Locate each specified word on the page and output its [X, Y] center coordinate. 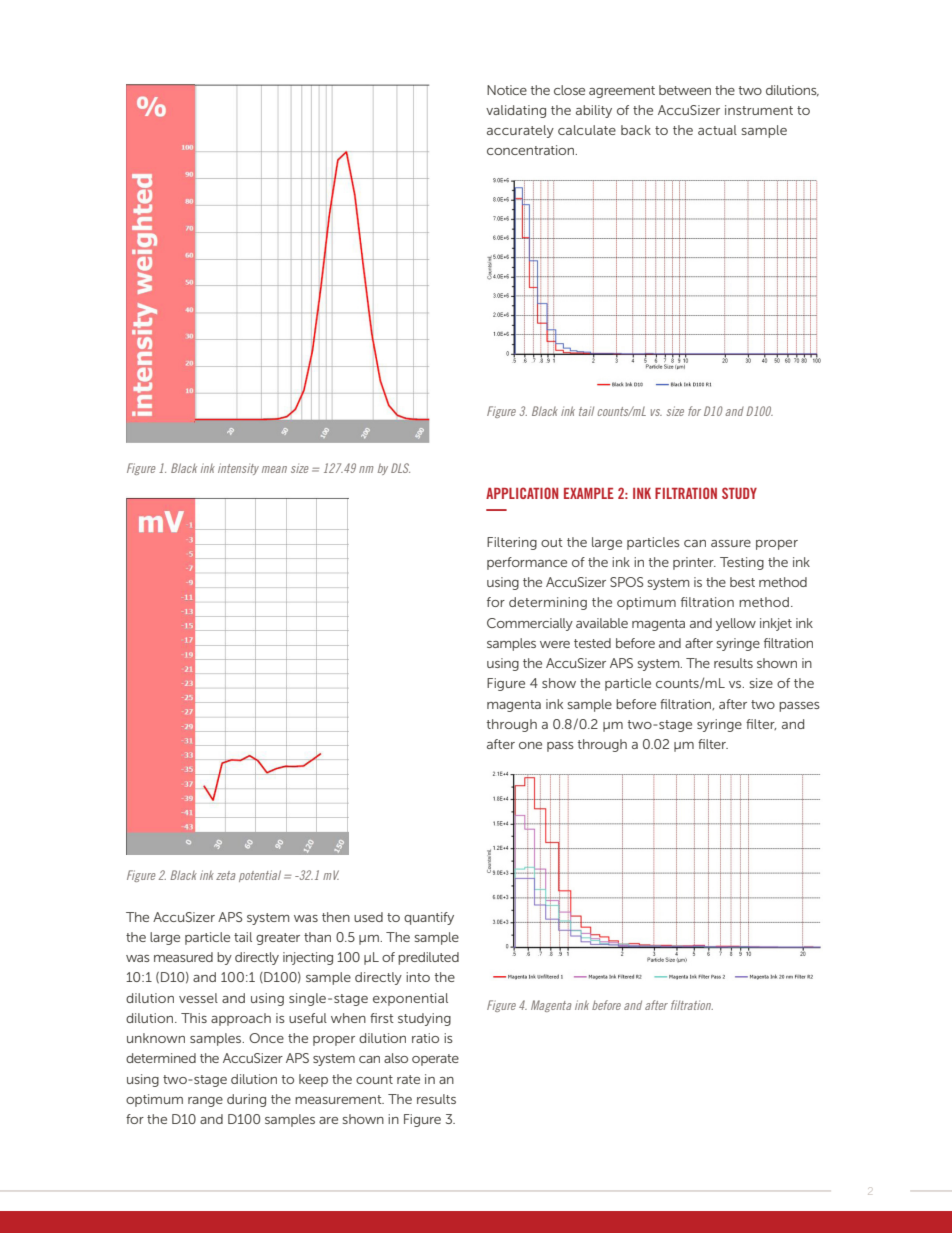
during [246, 1100]
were [555, 644]
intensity [238, 469]
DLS [400, 468]
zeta [226, 875]
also [396, 1058]
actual [717, 130]
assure [731, 543]
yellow [736, 624]
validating [516, 111]
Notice [507, 90]
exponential [410, 999]
